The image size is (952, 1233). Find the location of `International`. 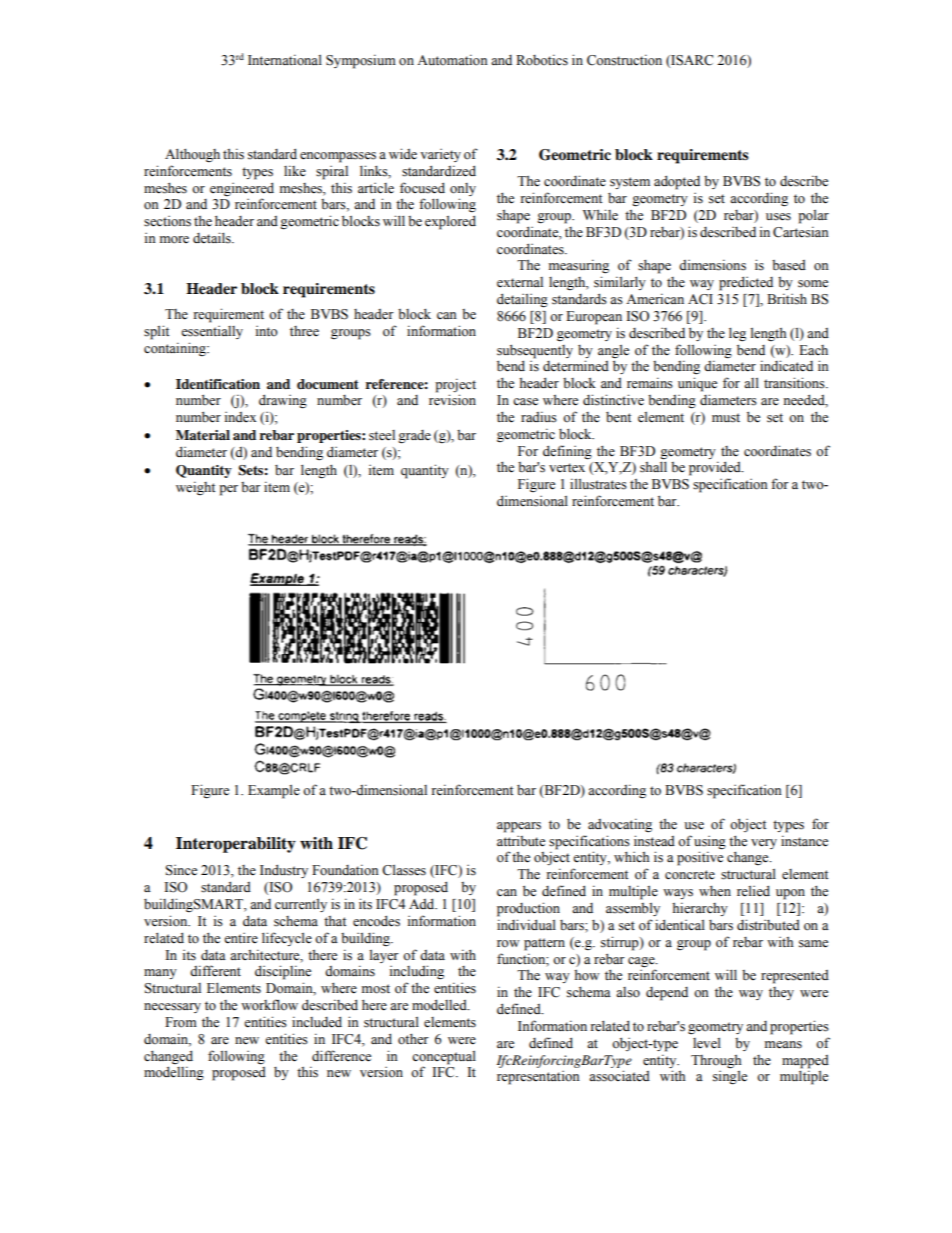

International is located at coordinates (285, 60).
